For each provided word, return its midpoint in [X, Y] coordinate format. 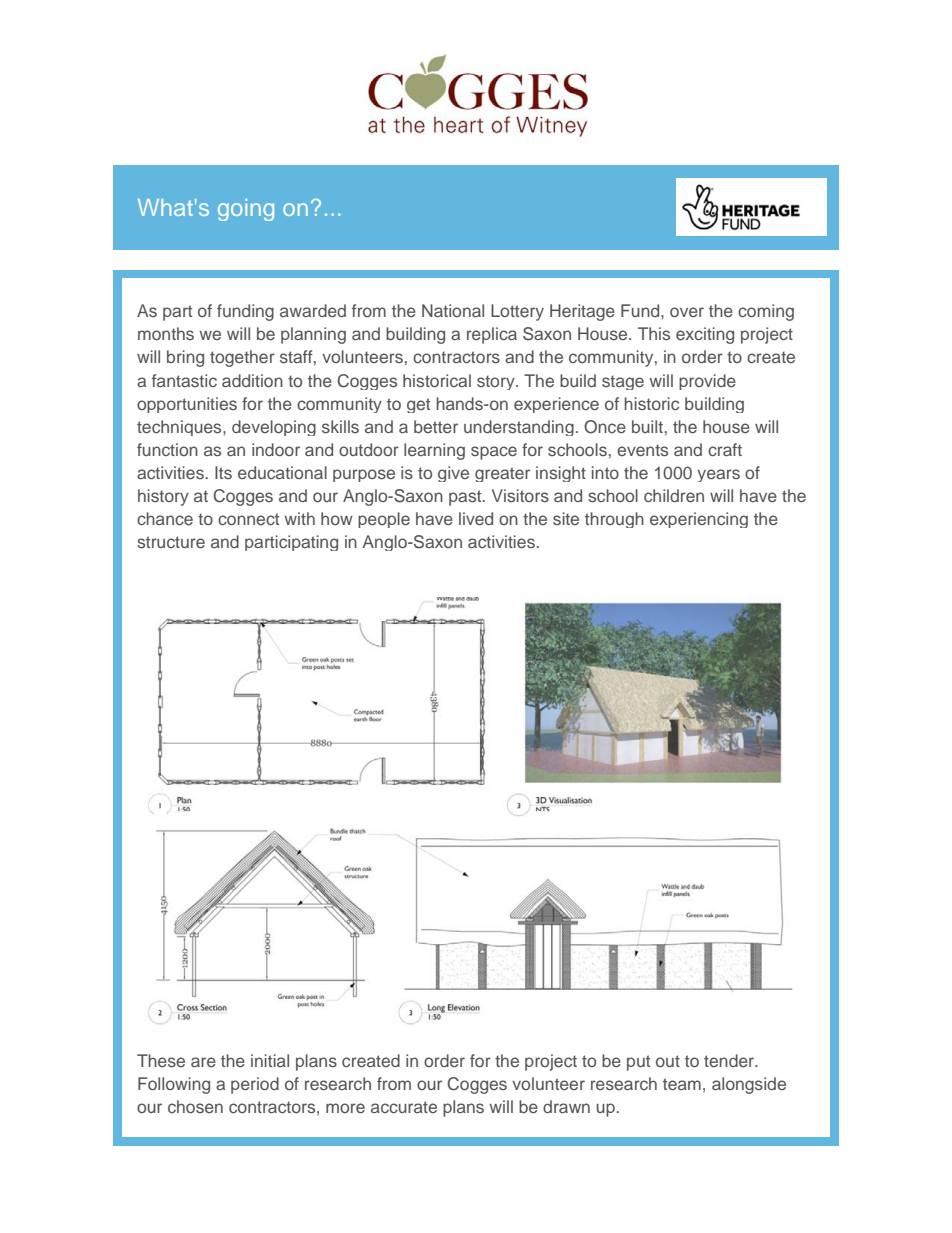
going [246, 210]
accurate [404, 1107]
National [453, 310]
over [687, 312]
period [255, 1085]
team [682, 1084]
